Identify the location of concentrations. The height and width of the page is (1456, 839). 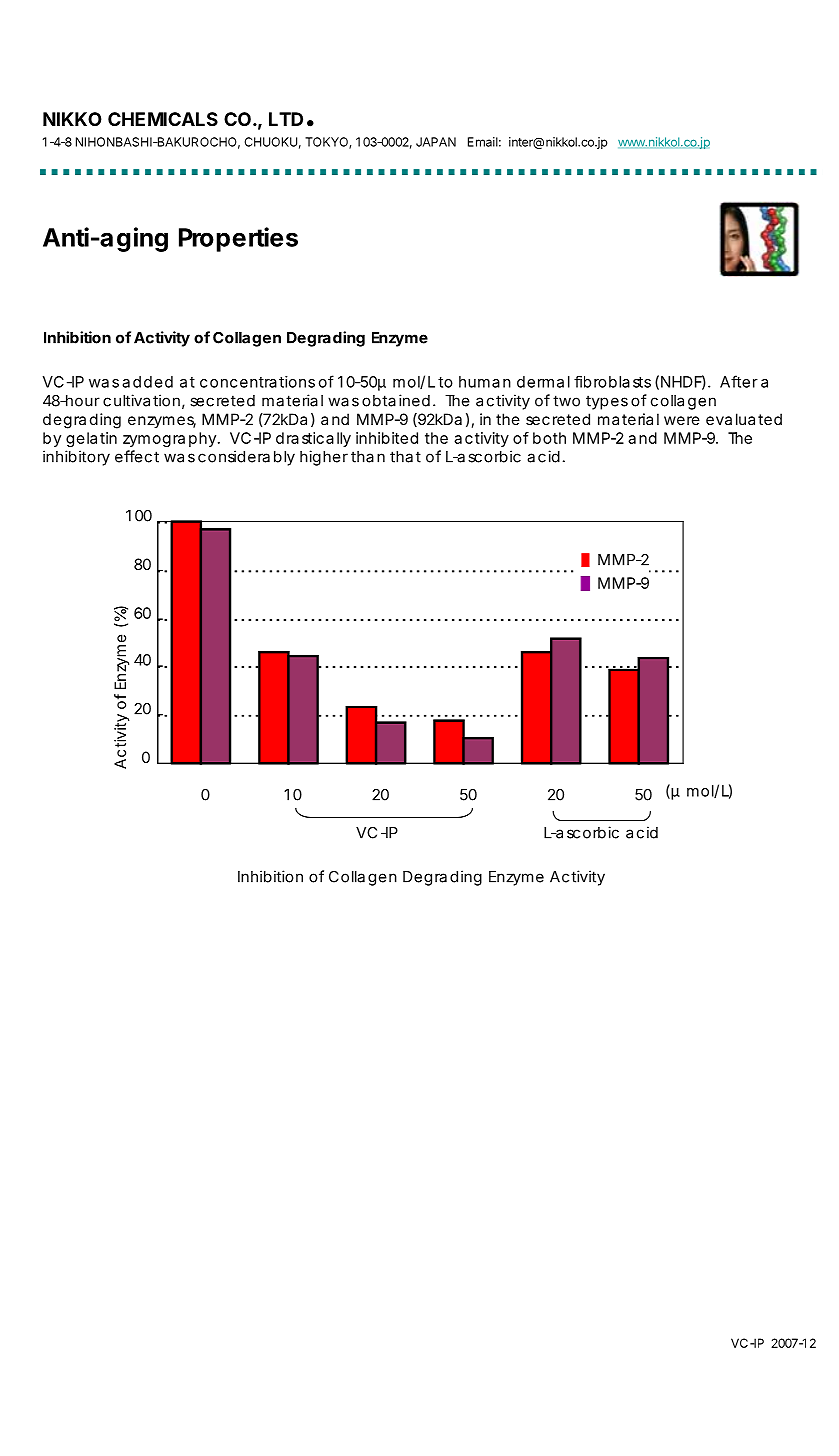
(257, 382).
